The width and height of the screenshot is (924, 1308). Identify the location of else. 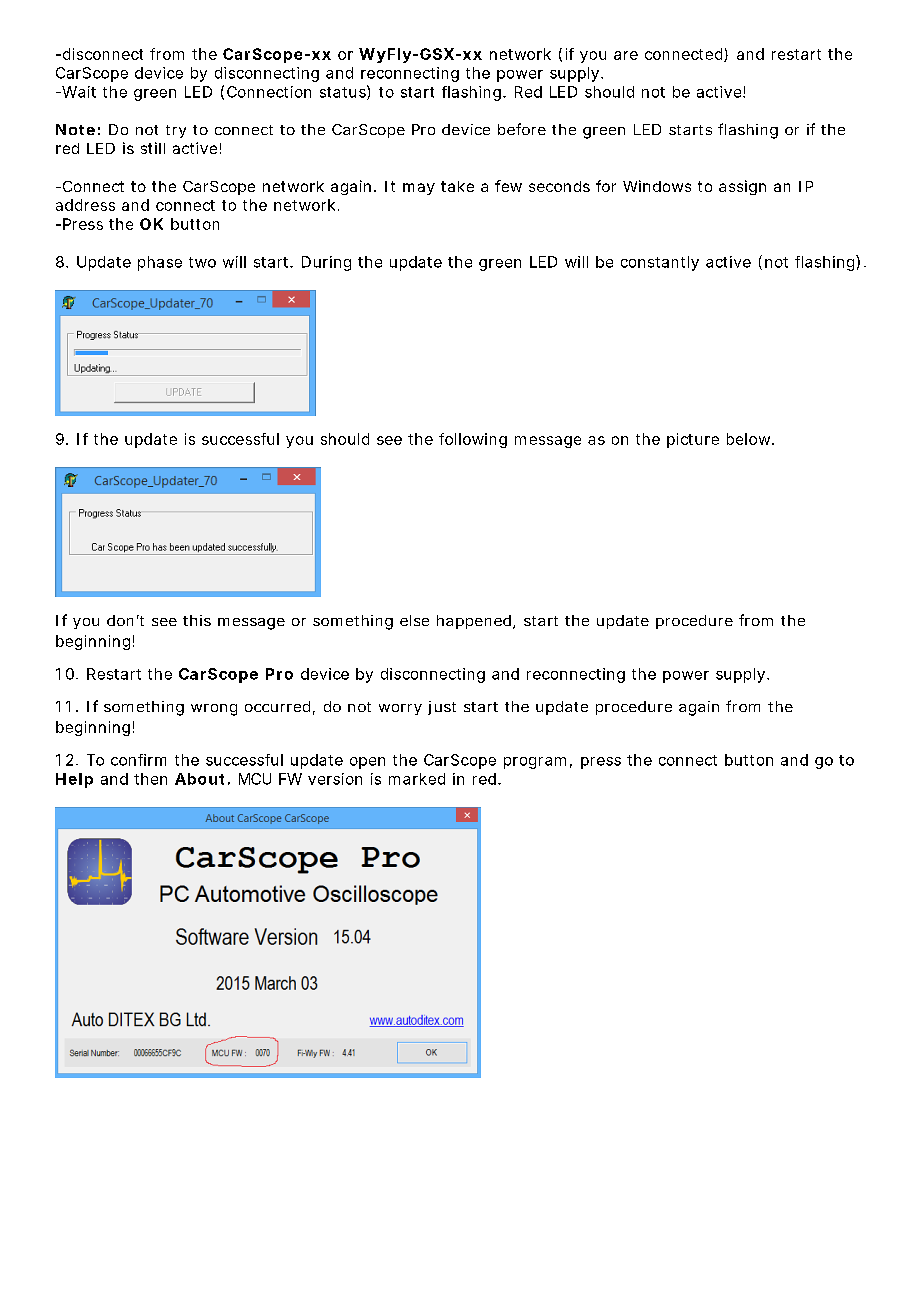
(414, 620).
